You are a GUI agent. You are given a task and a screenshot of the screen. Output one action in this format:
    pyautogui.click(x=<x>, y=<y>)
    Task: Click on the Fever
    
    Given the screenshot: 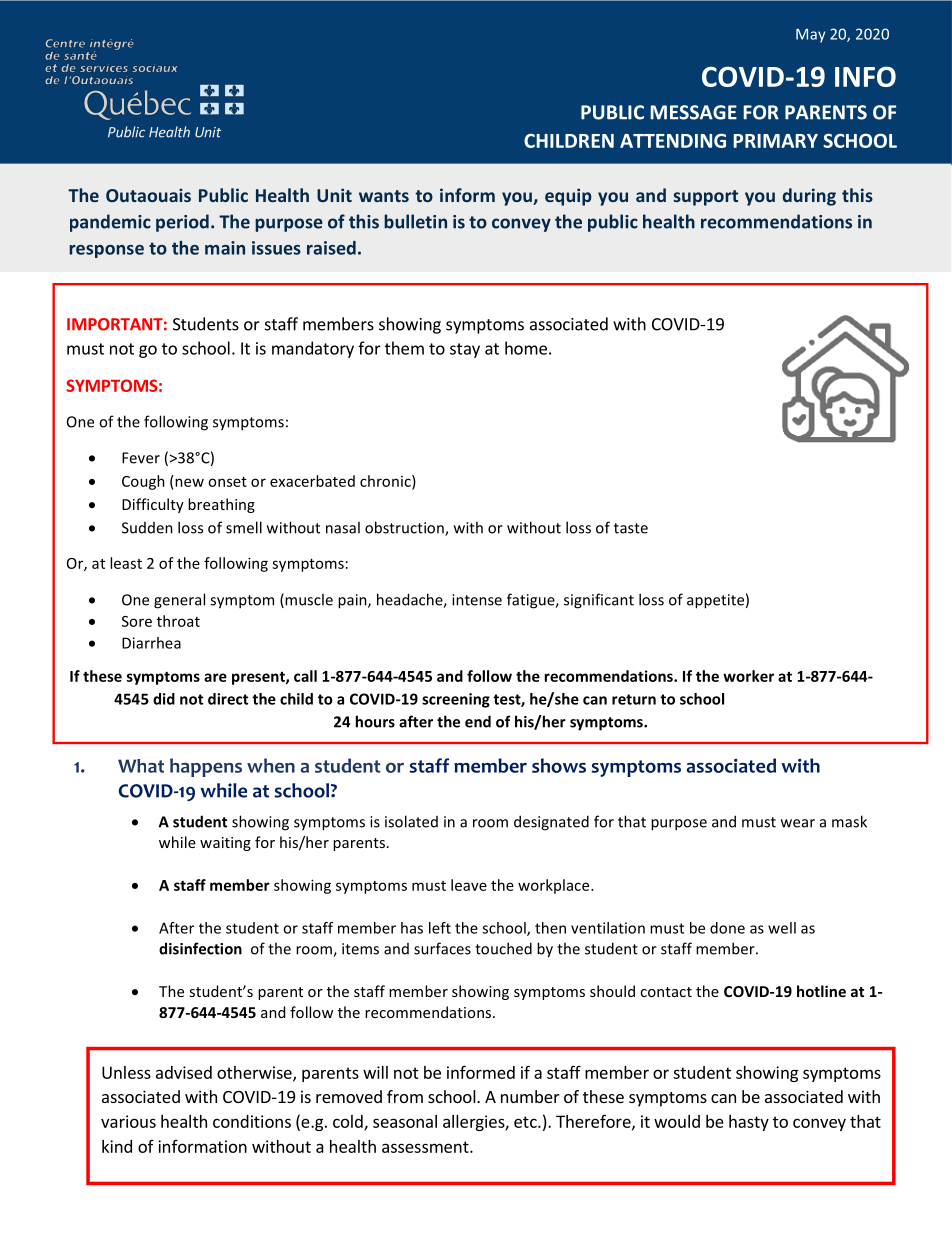 What is the action you would take?
    pyautogui.click(x=141, y=458)
